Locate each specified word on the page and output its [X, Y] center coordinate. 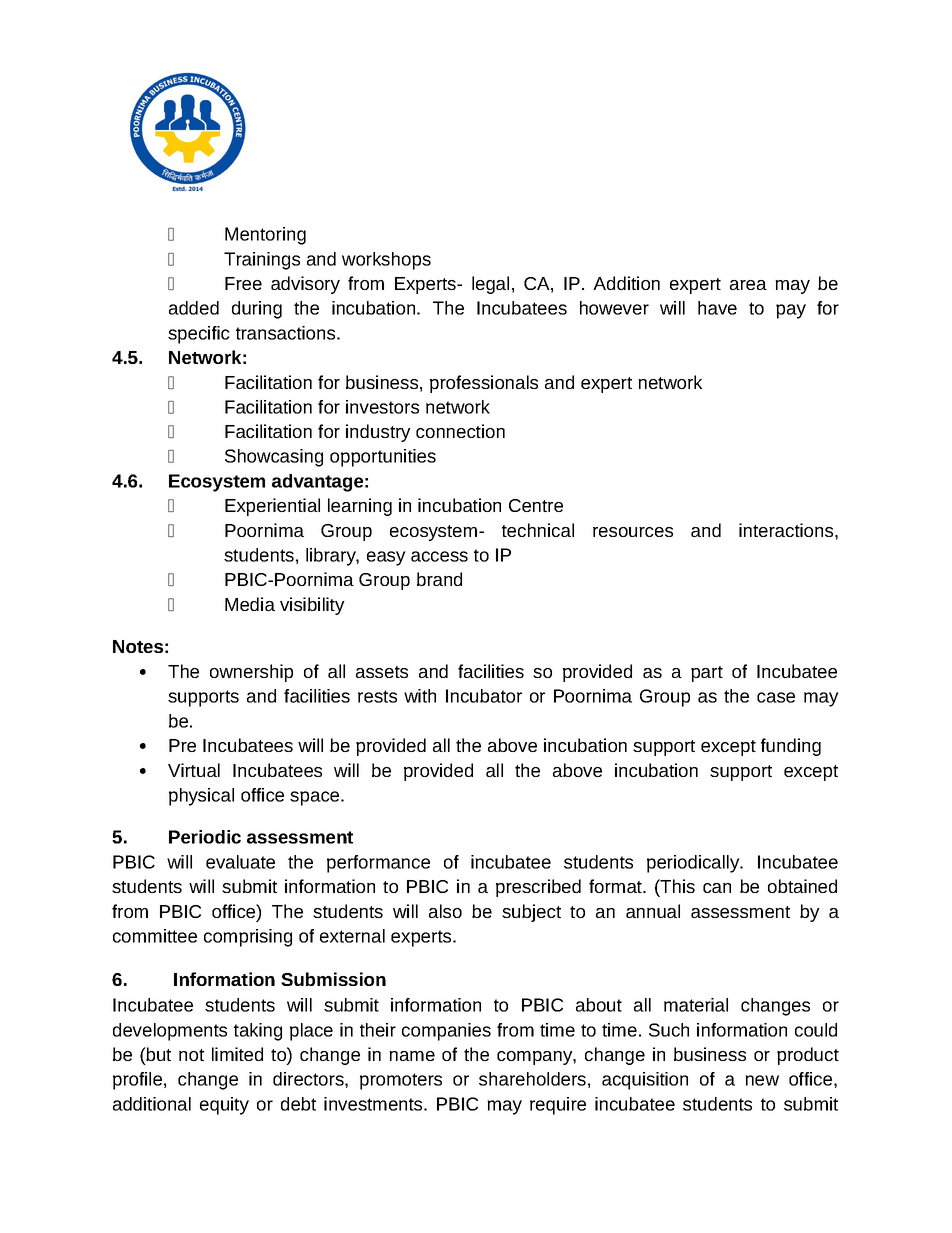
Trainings [262, 261]
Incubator [484, 696]
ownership [251, 673]
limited [237, 1054]
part [707, 674]
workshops [386, 261]
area [748, 285]
